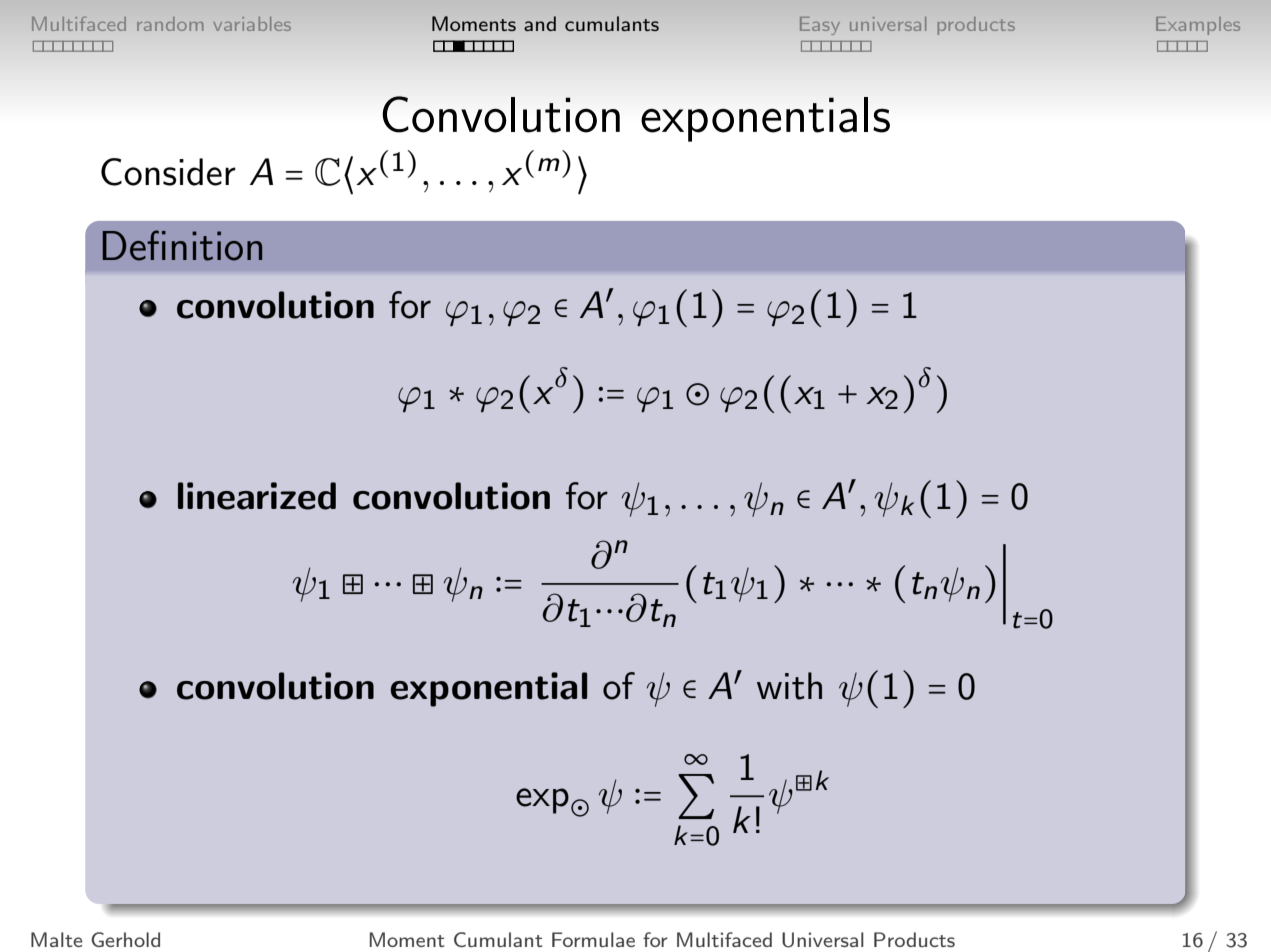 This screenshot has height=952, width=1271. I want to click on with, so click(789, 686).
